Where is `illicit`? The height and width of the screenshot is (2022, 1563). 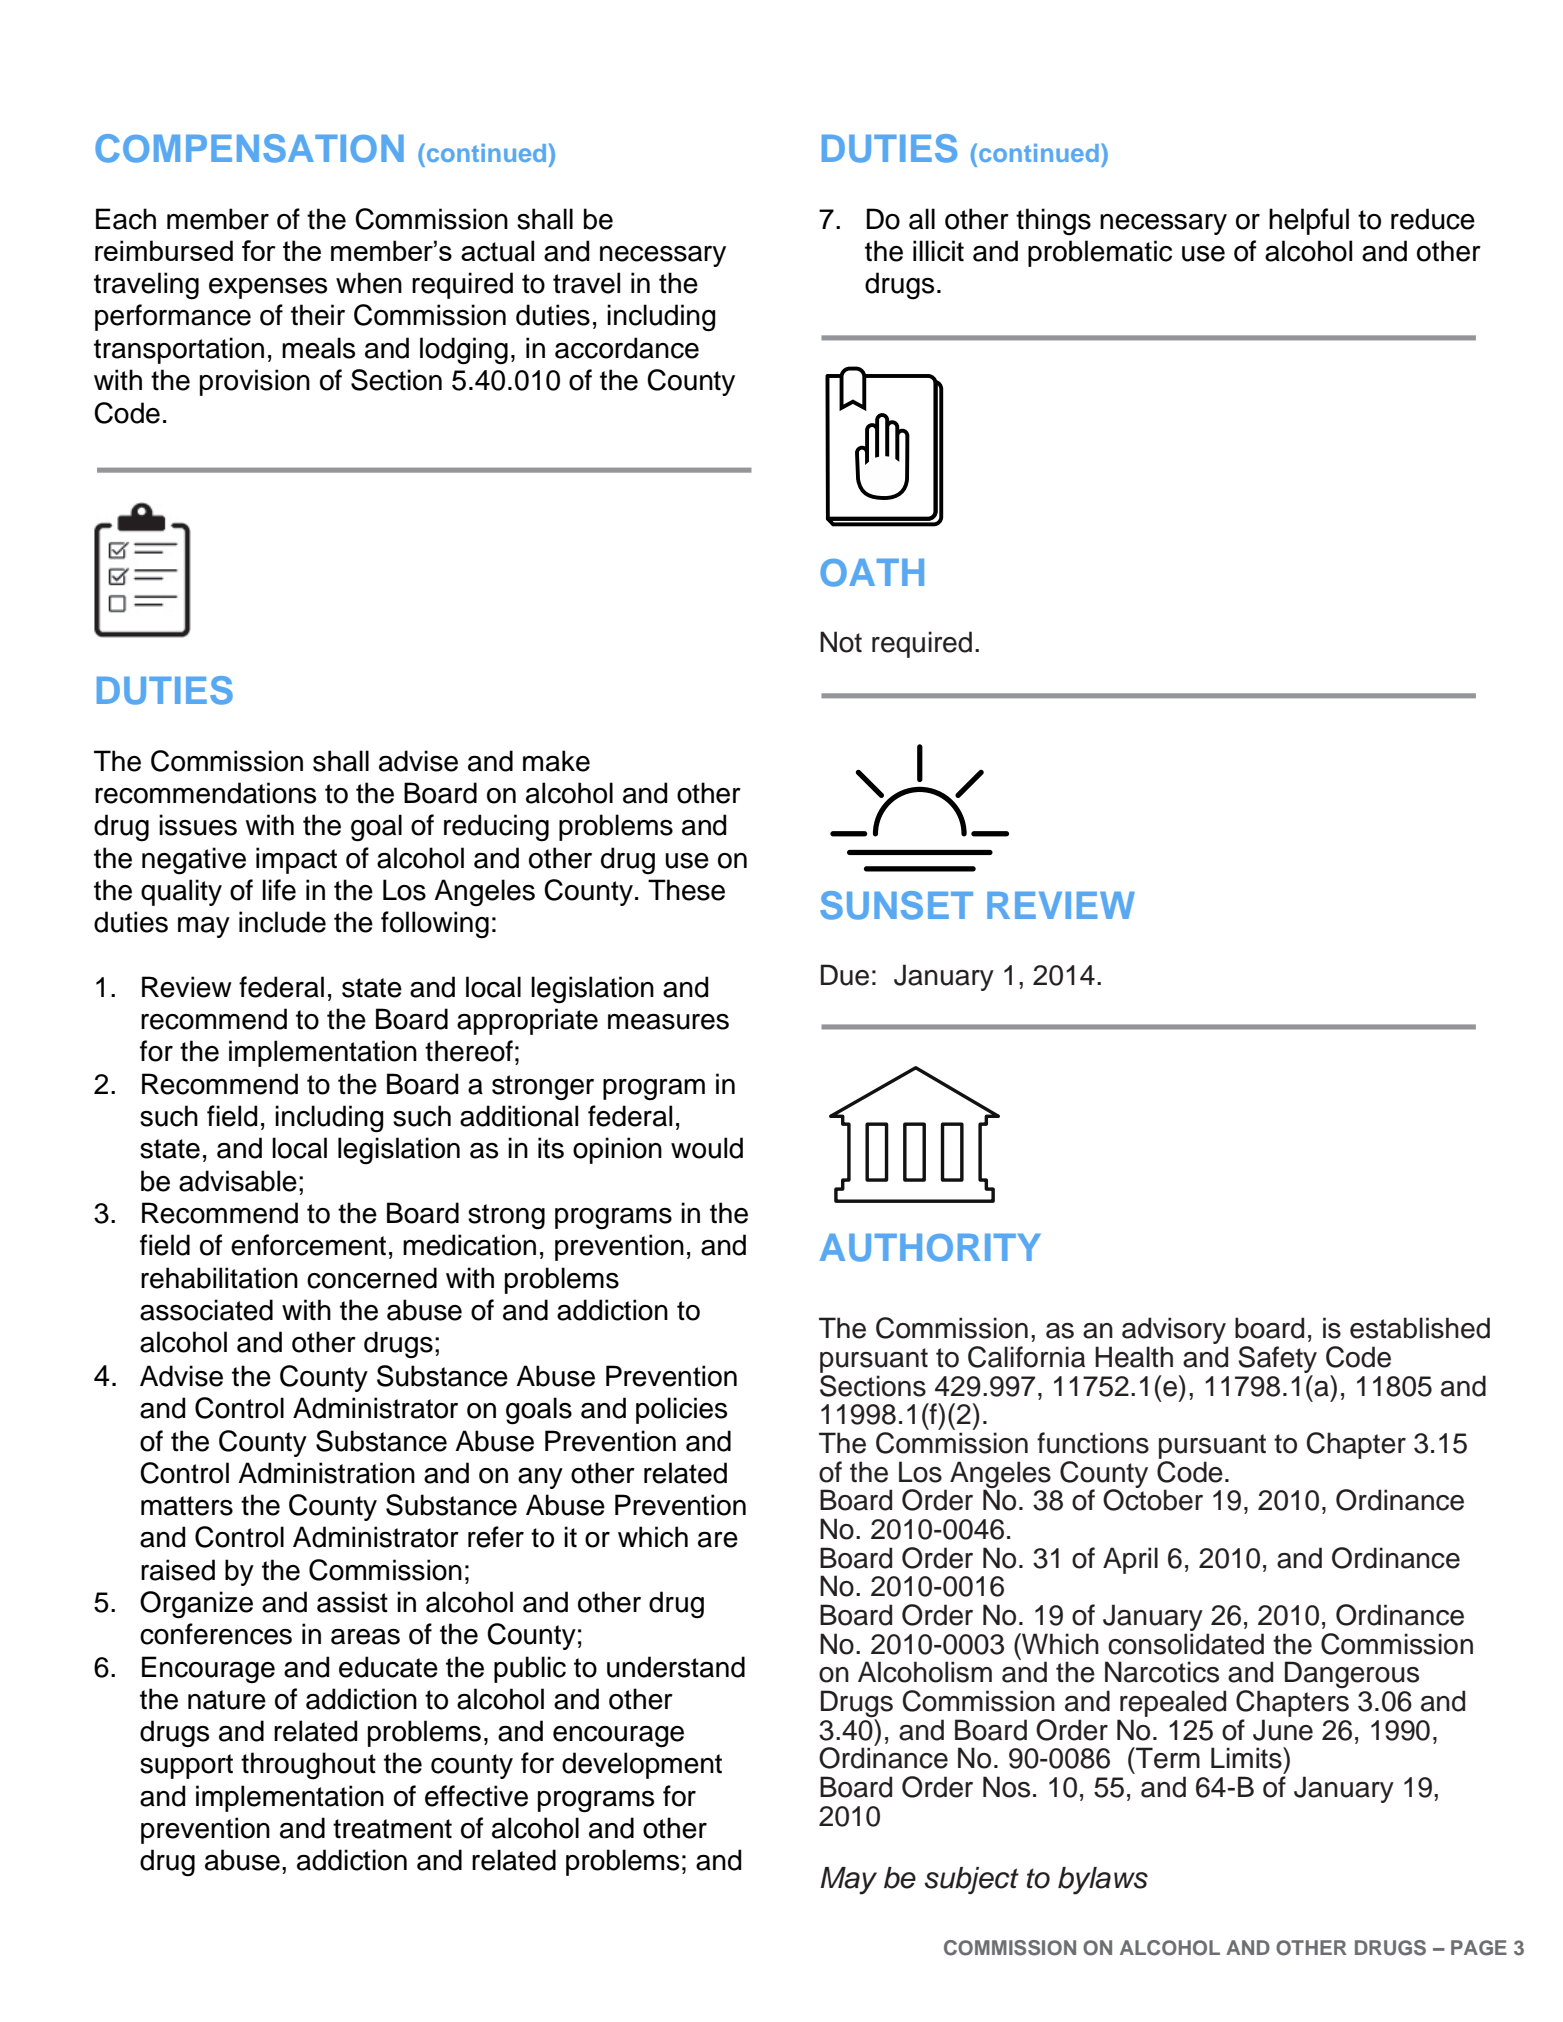
illicit is located at coordinates (938, 251).
